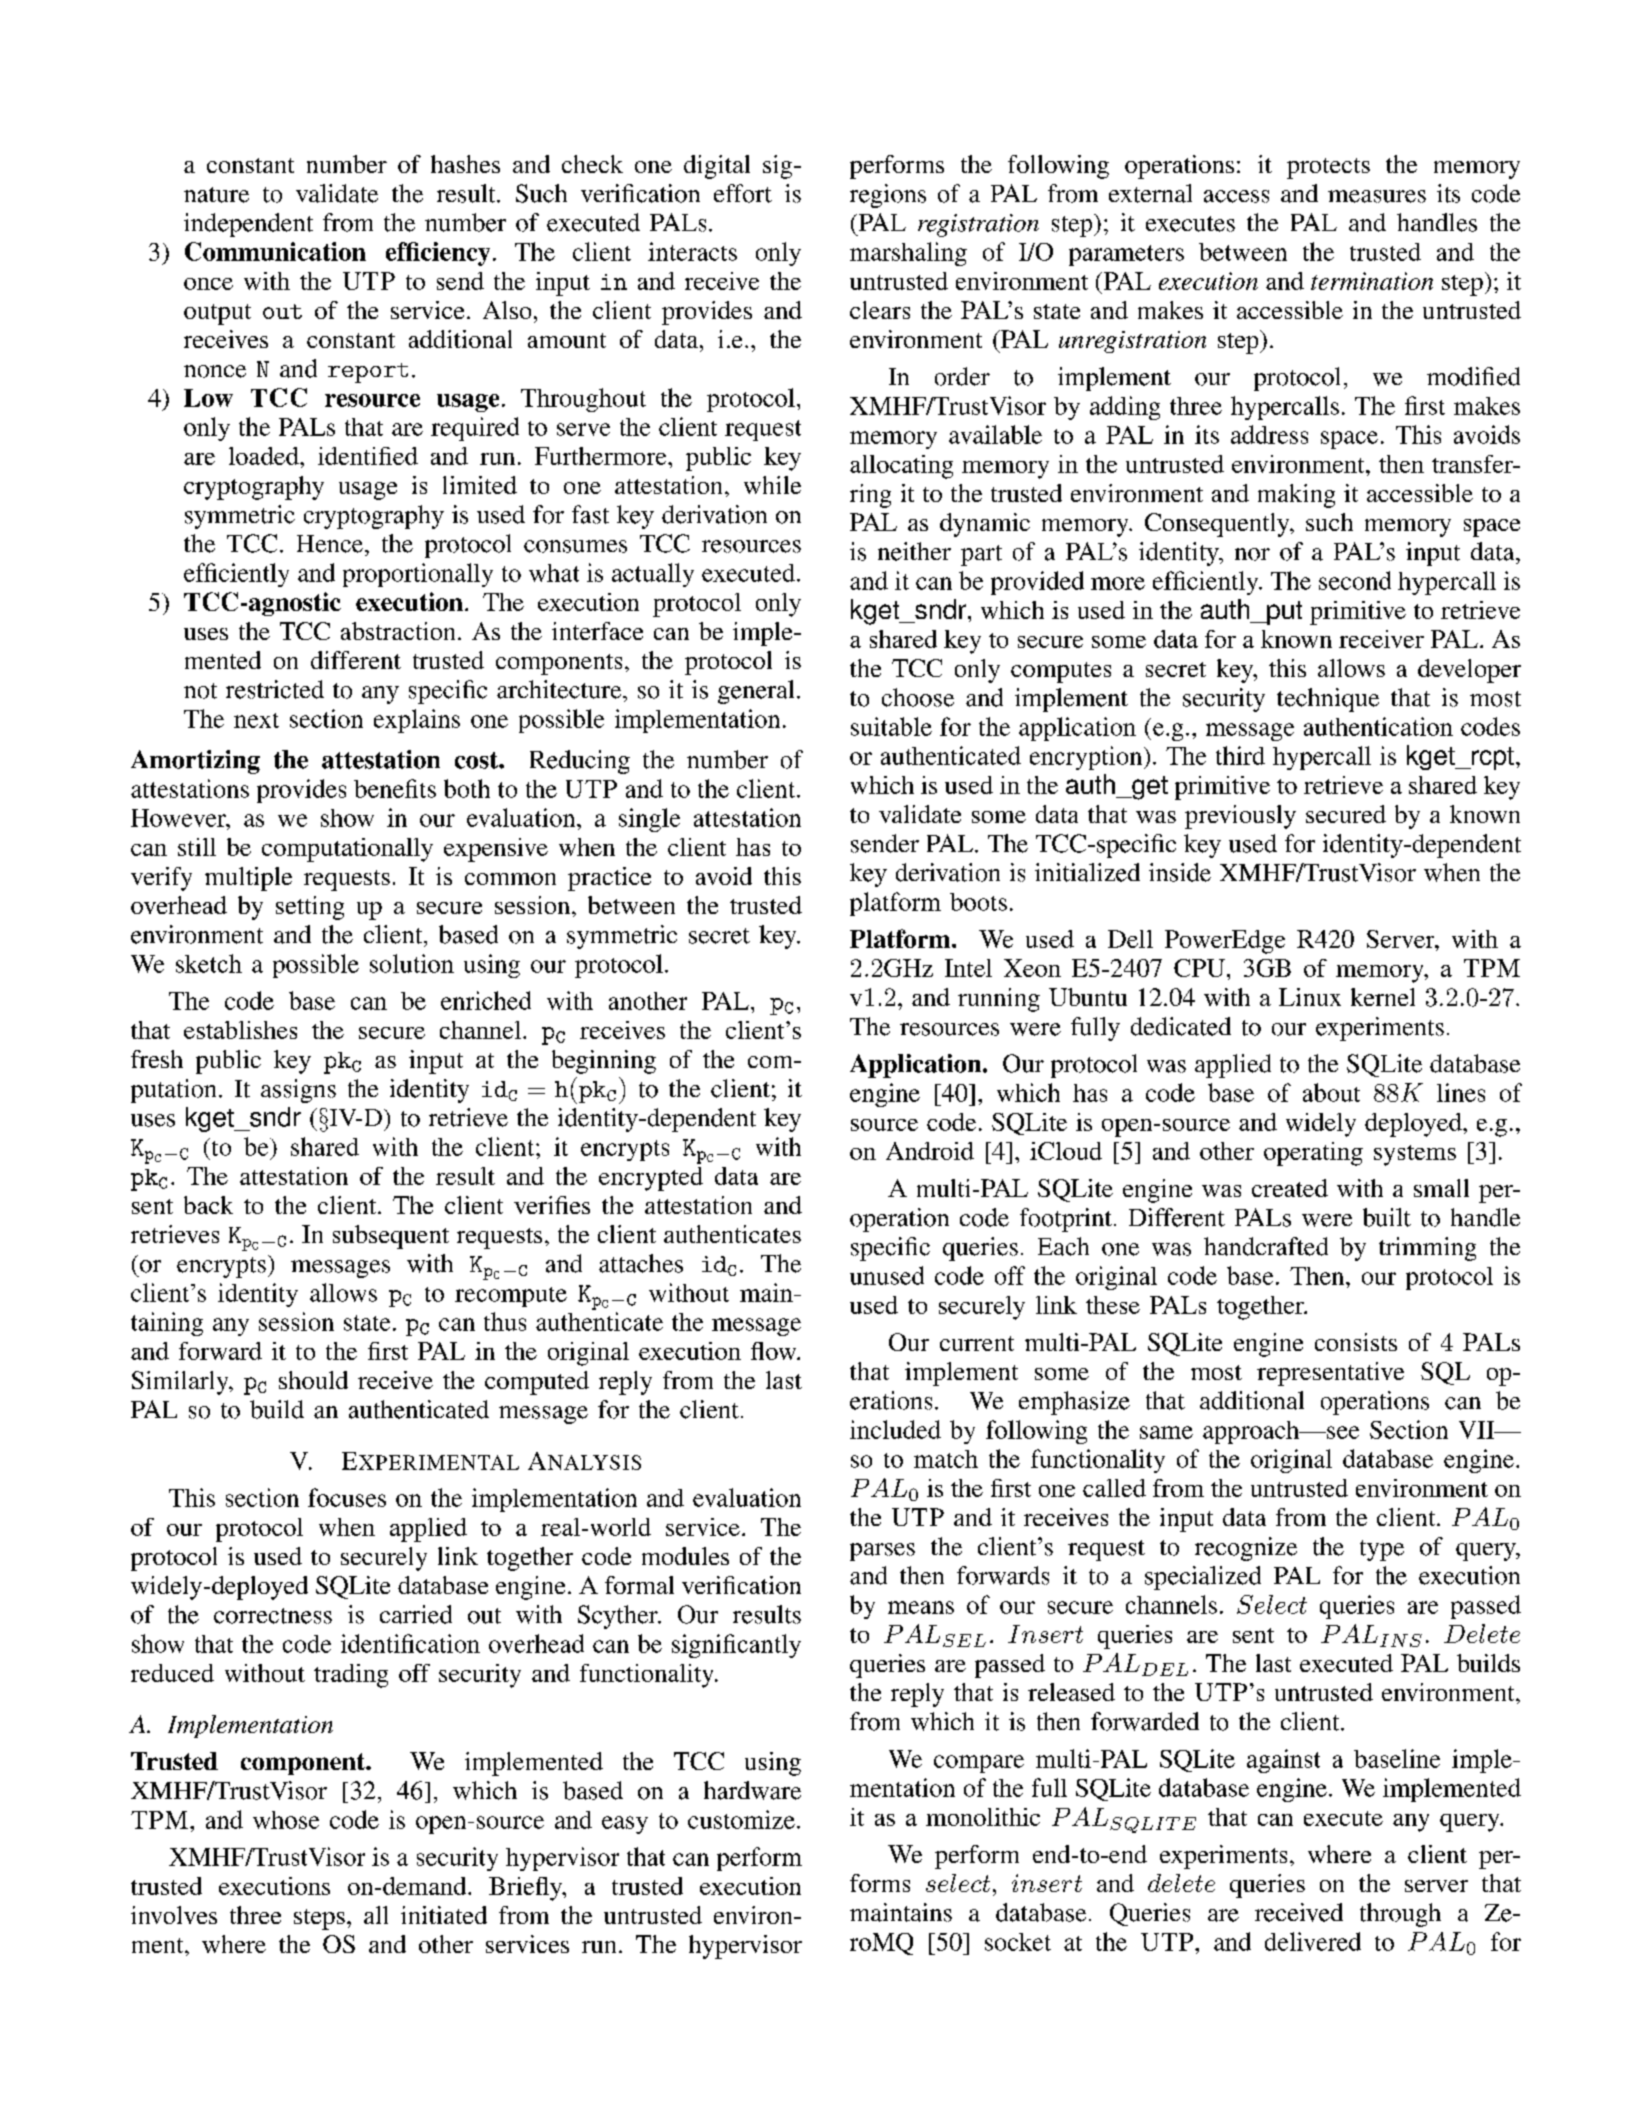 The image size is (1630, 2109). Describe the element at coordinates (286, 1820) in the document. I see `whose` at that location.
